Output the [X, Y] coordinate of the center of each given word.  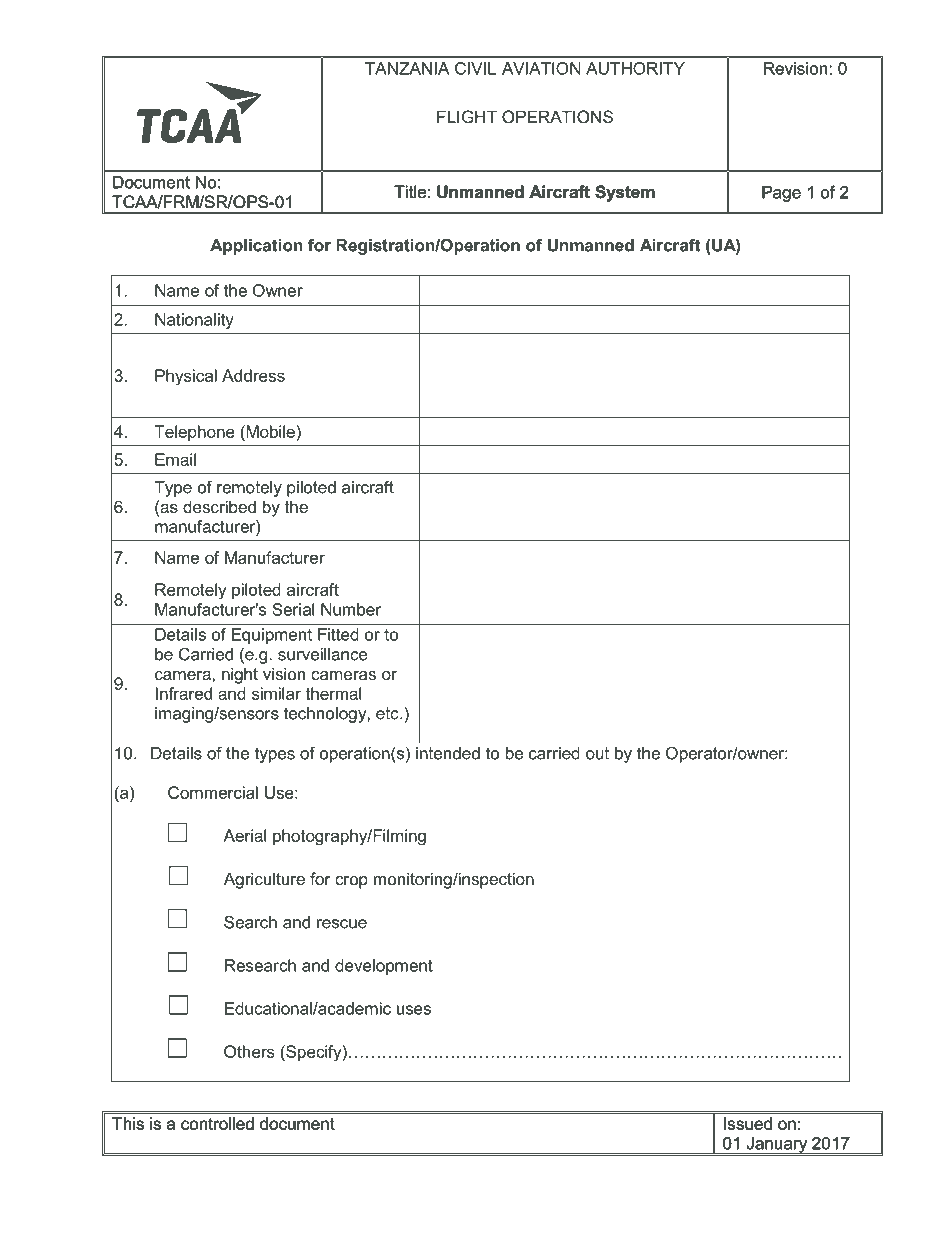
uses [414, 1010]
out [597, 753]
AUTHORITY [635, 68]
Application [256, 247]
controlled [217, 1123]
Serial [293, 609]
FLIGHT [467, 116]
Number [351, 609]
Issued [748, 1123]
